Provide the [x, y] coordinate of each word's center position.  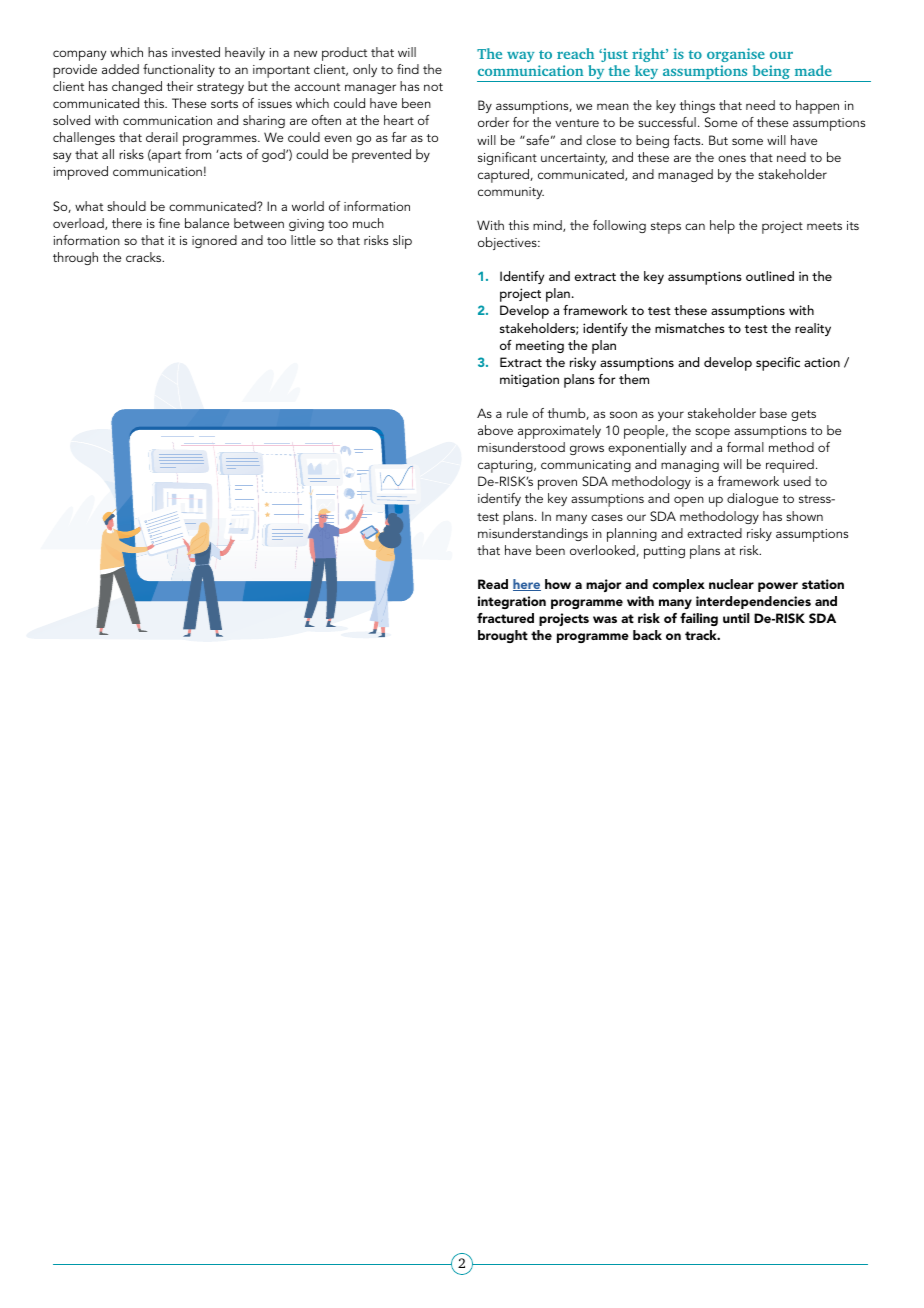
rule [517, 413]
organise [736, 55]
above [495, 430]
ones [732, 158]
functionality [179, 70]
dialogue [752, 499]
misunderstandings [533, 534]
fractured [505, 618]
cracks [145, 257]
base [773, 413]
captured [504, 176]
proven [557, 484]
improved [81, 173]
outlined [770, 276]
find [408, 69]
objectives [508, 243]
